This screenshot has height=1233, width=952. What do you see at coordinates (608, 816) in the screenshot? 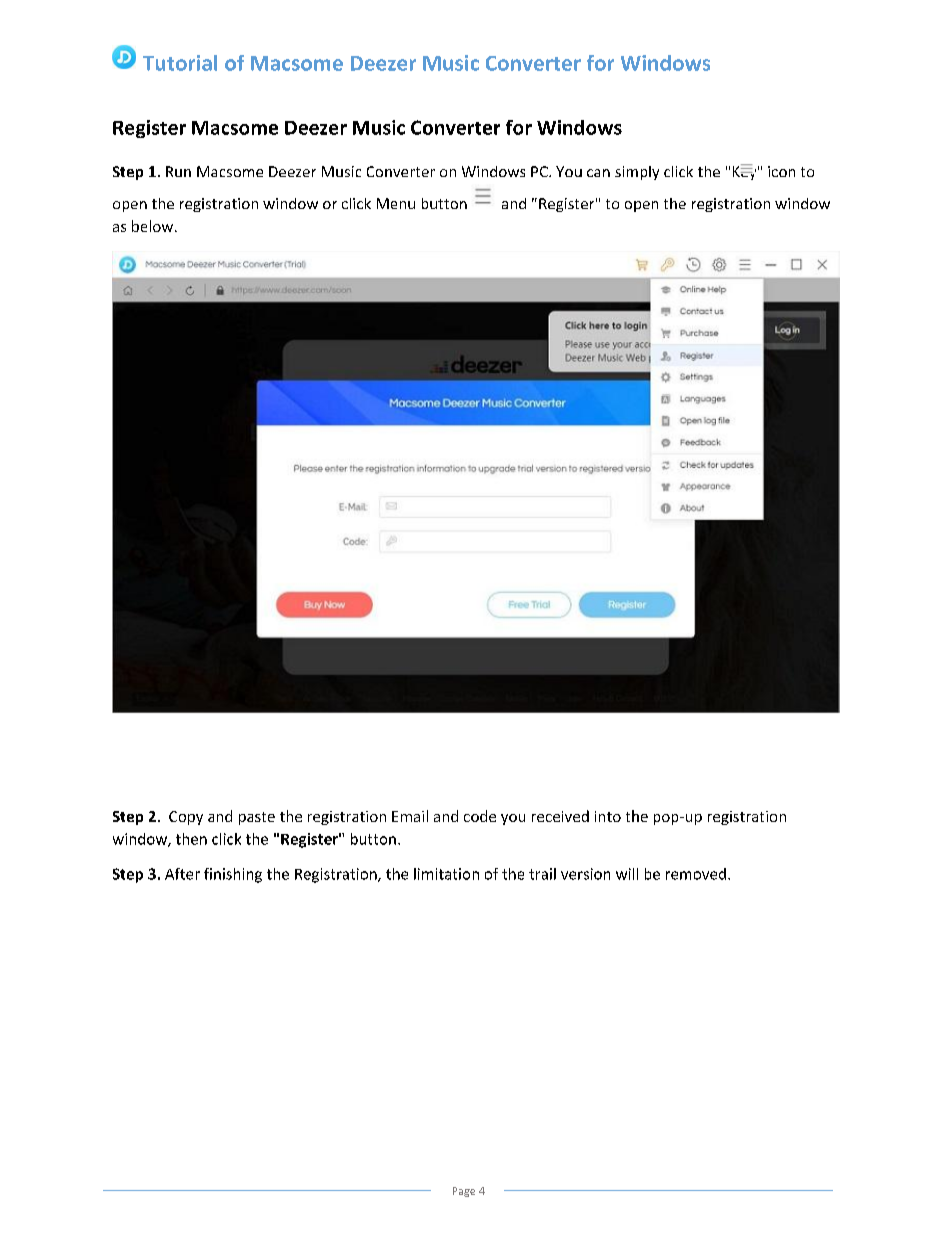
I see `into` at bounding box center [608, 816].
